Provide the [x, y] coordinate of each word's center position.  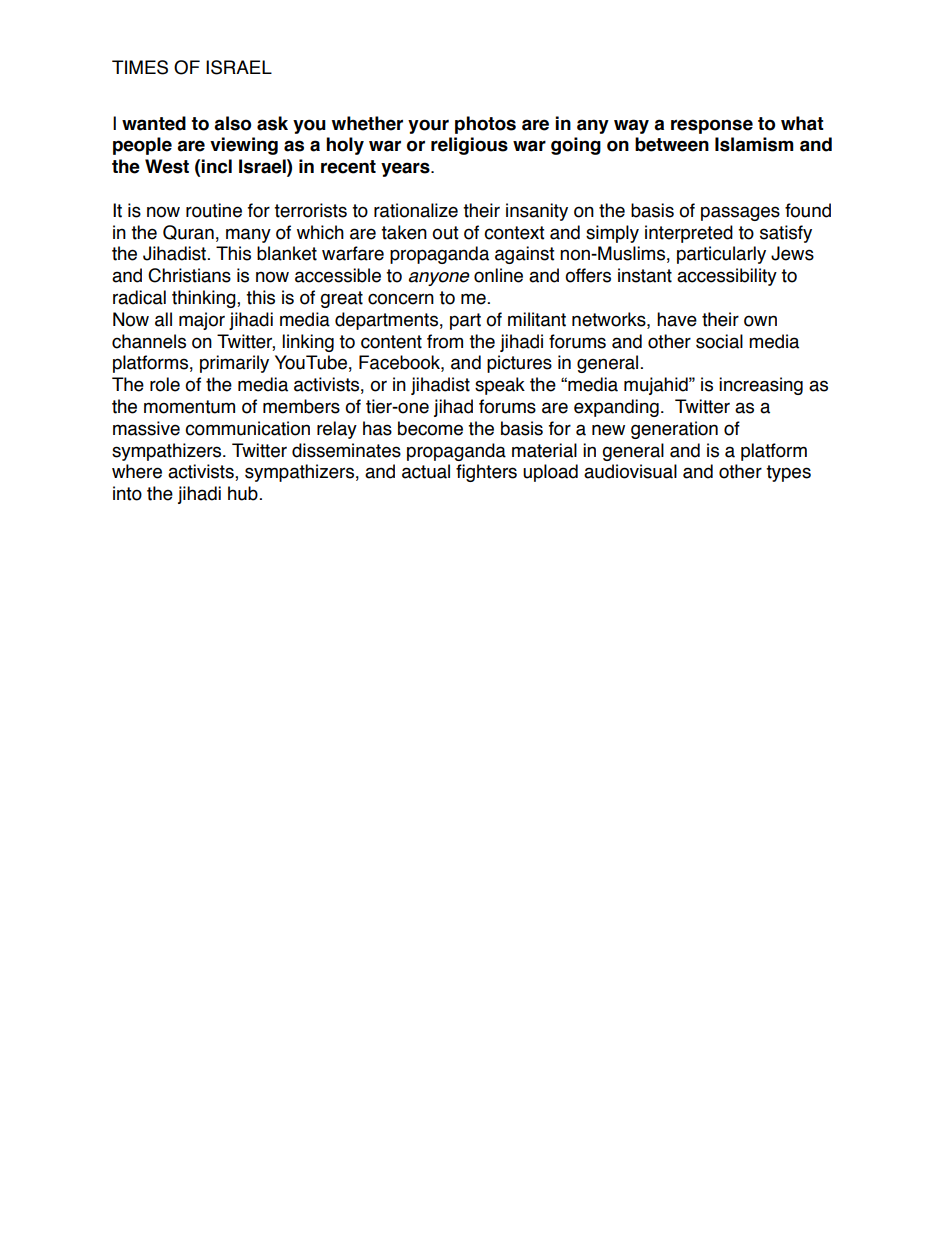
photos [485, 125]
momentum [189, 407]
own [760, 321]
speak [500, 386]
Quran [188, 232]
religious [469, 146]
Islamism [754, 144]
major [202, 321]
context [514, 233]
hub [243, 493]
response [712, 126]
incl [216, 166]
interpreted [689, 234]
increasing [761, 386]
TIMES [140, 67]
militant [537, 319]
